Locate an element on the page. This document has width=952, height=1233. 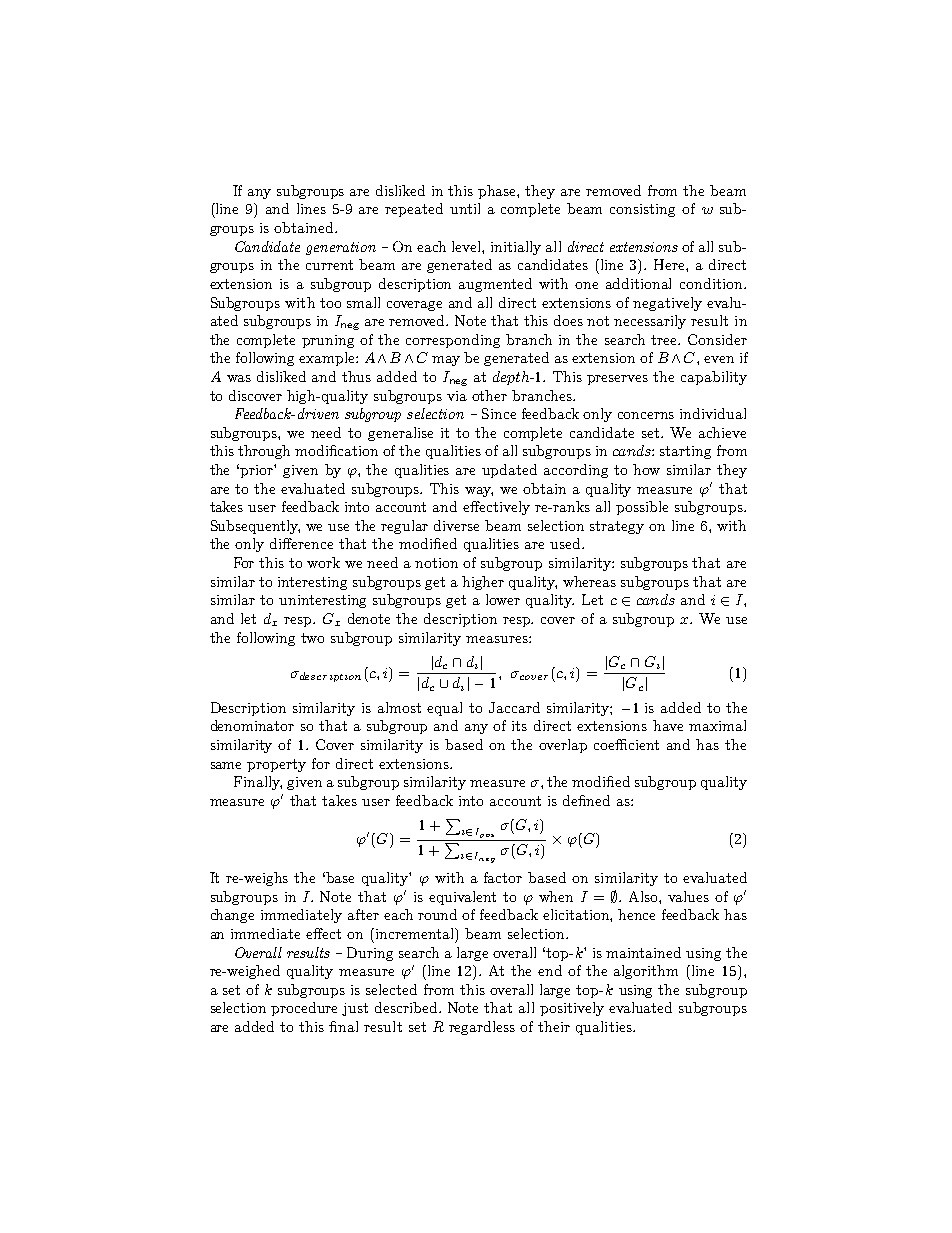
how is located at coordinates (646, 469).
